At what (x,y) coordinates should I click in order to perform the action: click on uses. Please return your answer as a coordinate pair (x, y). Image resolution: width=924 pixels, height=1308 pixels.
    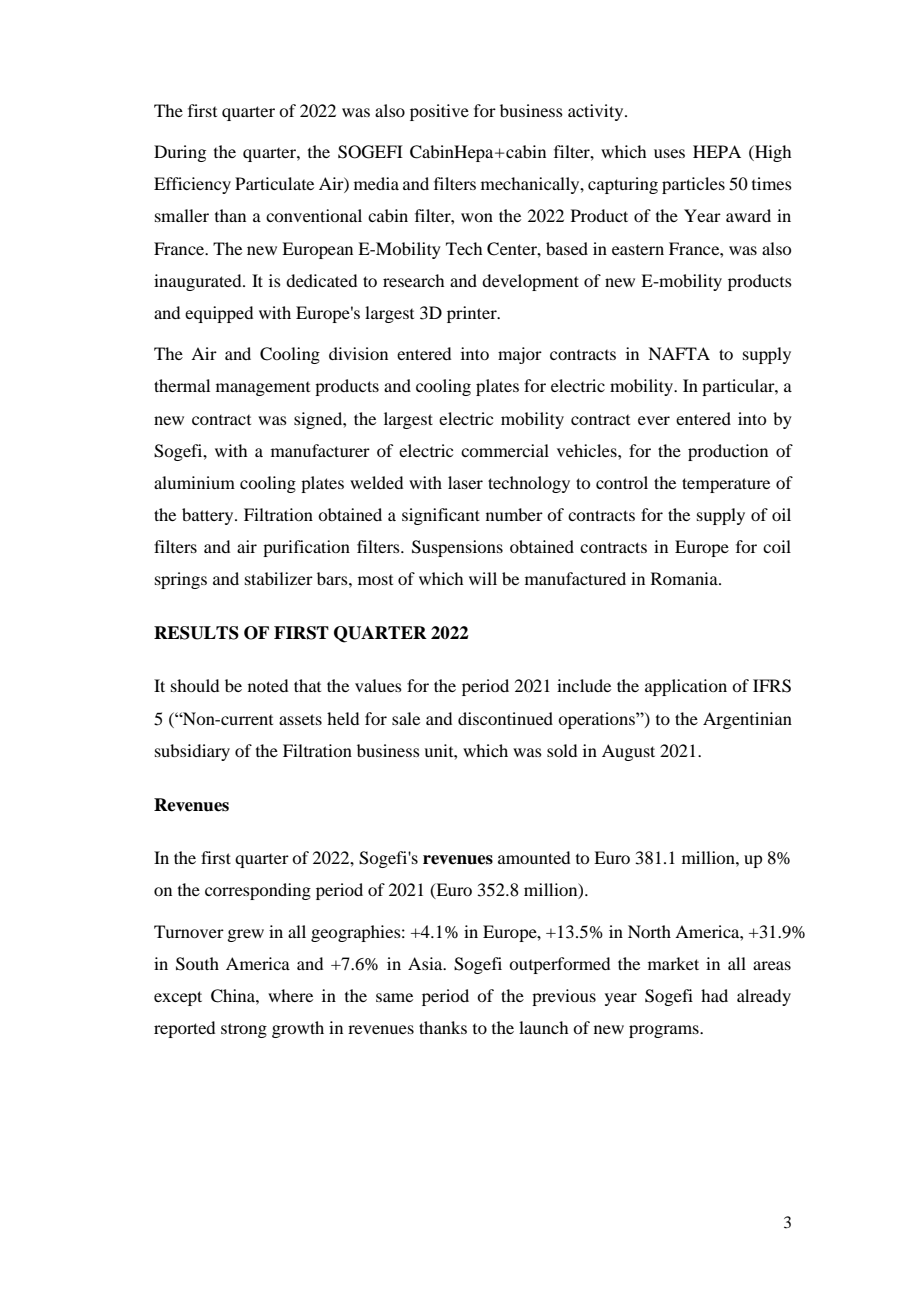
    Looking at the image, I should click on (669, 153).
